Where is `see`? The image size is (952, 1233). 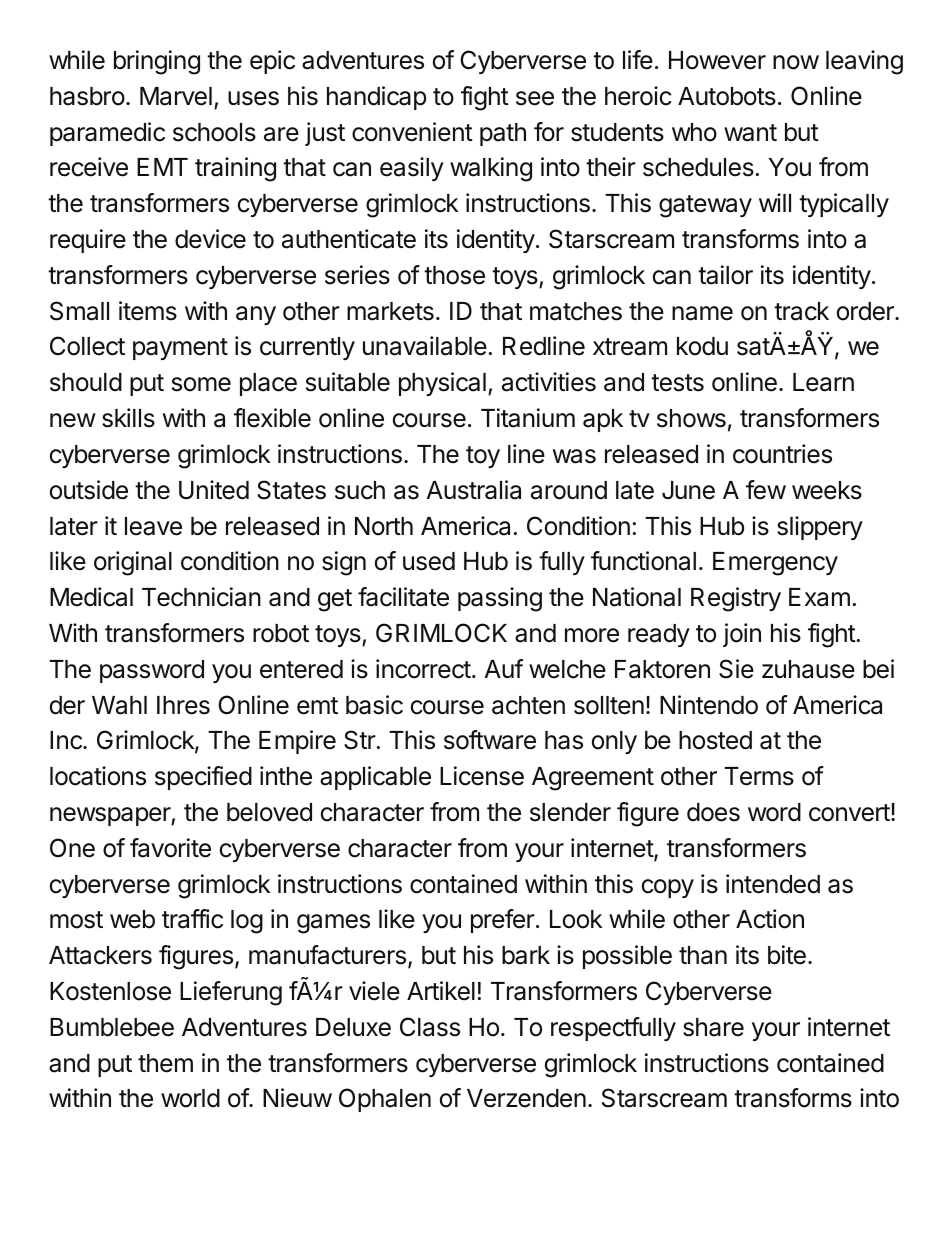
see is located at coordinates (535, 98).
